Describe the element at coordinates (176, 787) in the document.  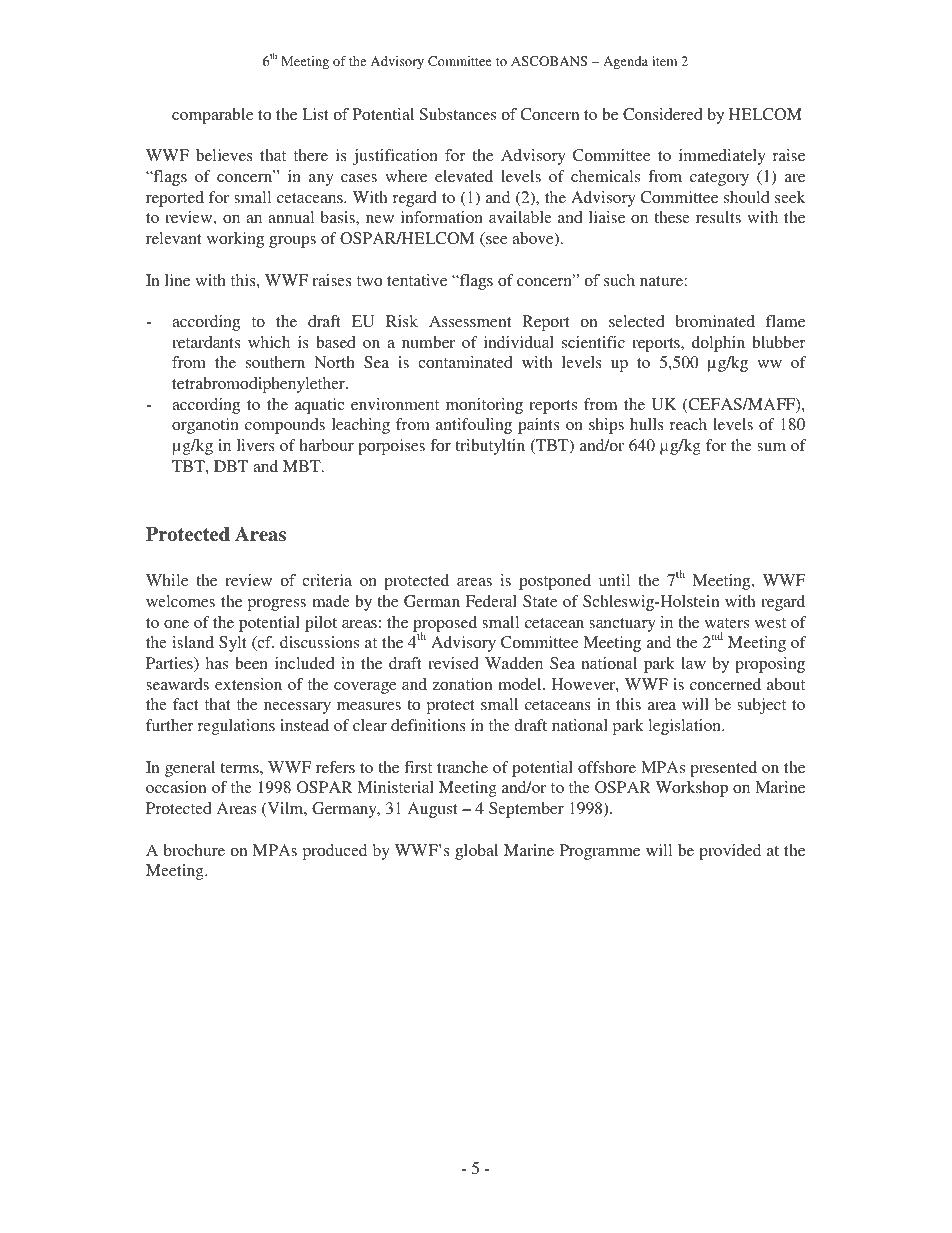
I see `occasion` at that location.
